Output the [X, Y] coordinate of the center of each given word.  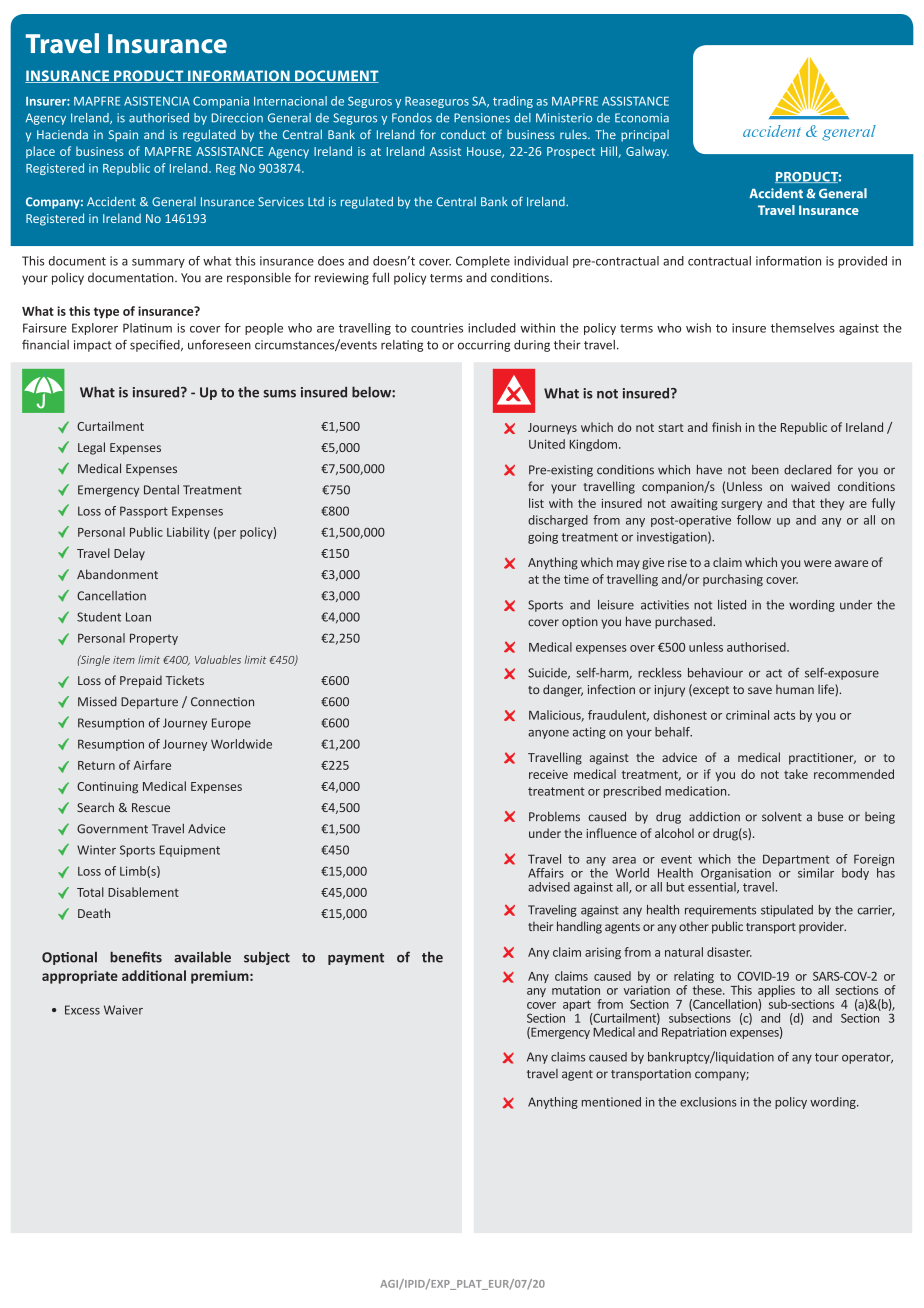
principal [645, 136]
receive [548, 774]
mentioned [611, 1102]
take [796, 774]
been [765, 470]
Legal [91, 448]
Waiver [123, 1010]
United [547, 444]
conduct [463, 134]
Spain [123, 136]
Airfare [152, 765]
